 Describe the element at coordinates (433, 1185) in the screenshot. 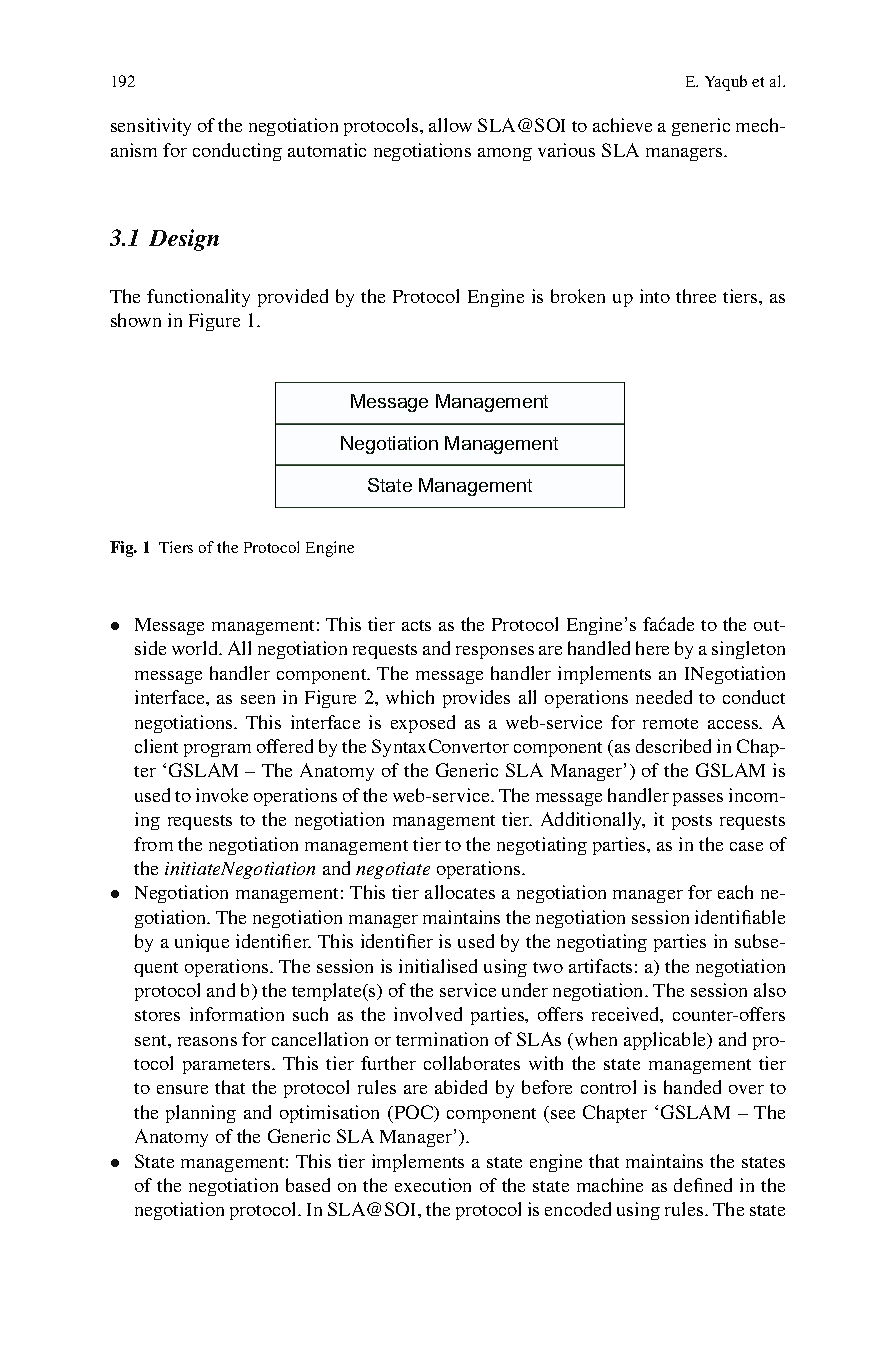

I see `execution` at that location.
